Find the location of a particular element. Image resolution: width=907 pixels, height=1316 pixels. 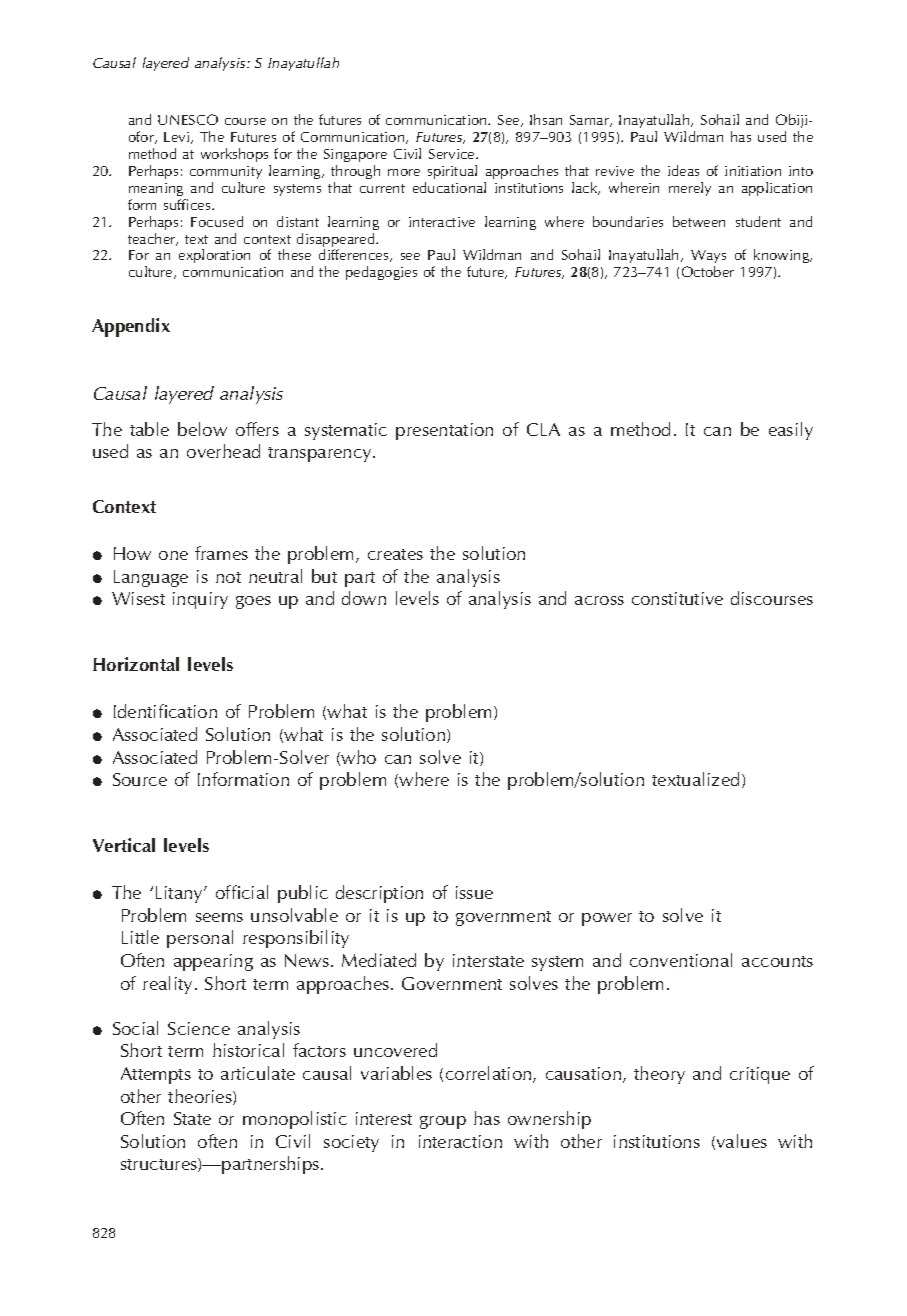

critique is located at coordinates (760, 1075).
